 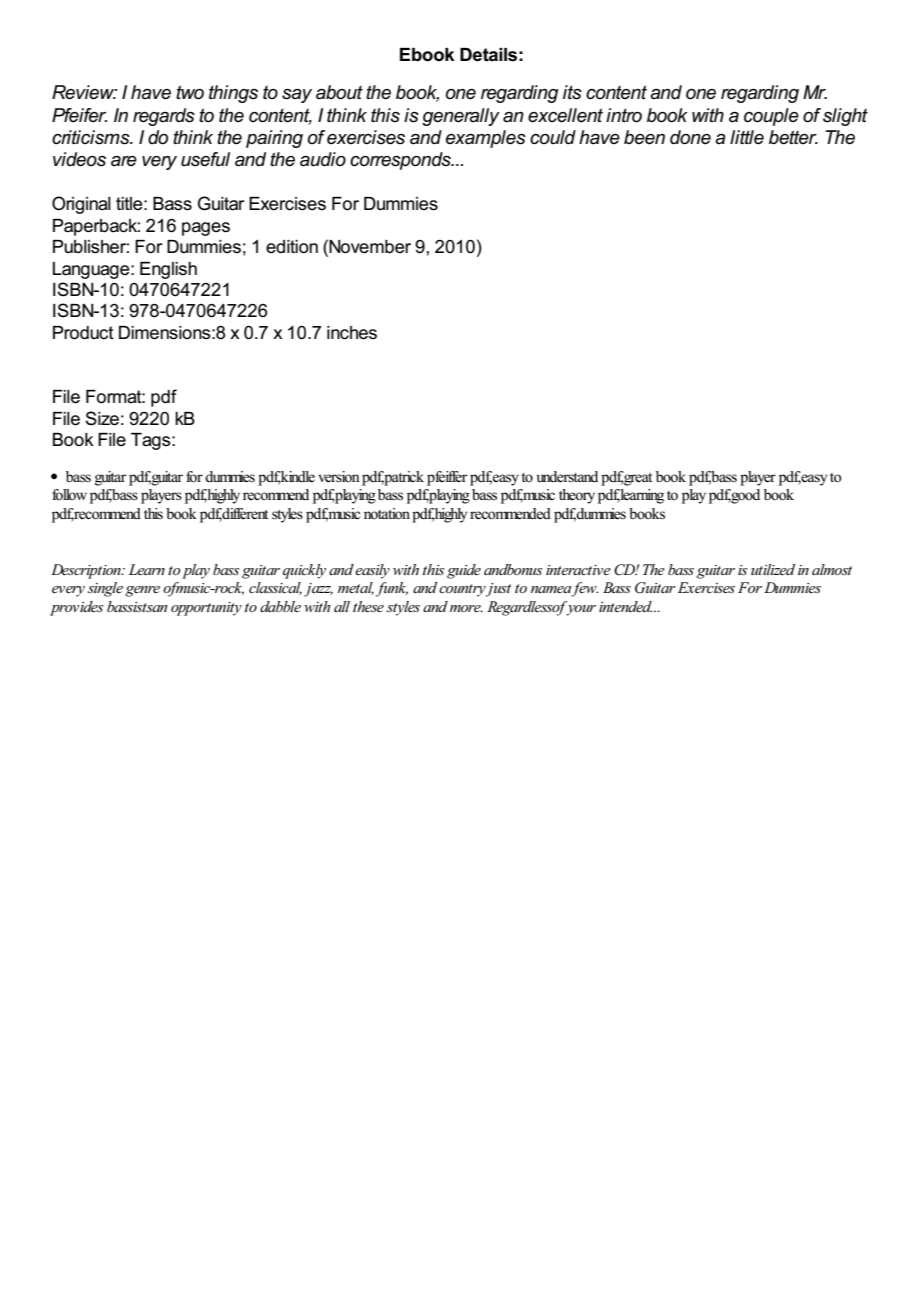 I want to click on couple, so click(x=771, y=117).
